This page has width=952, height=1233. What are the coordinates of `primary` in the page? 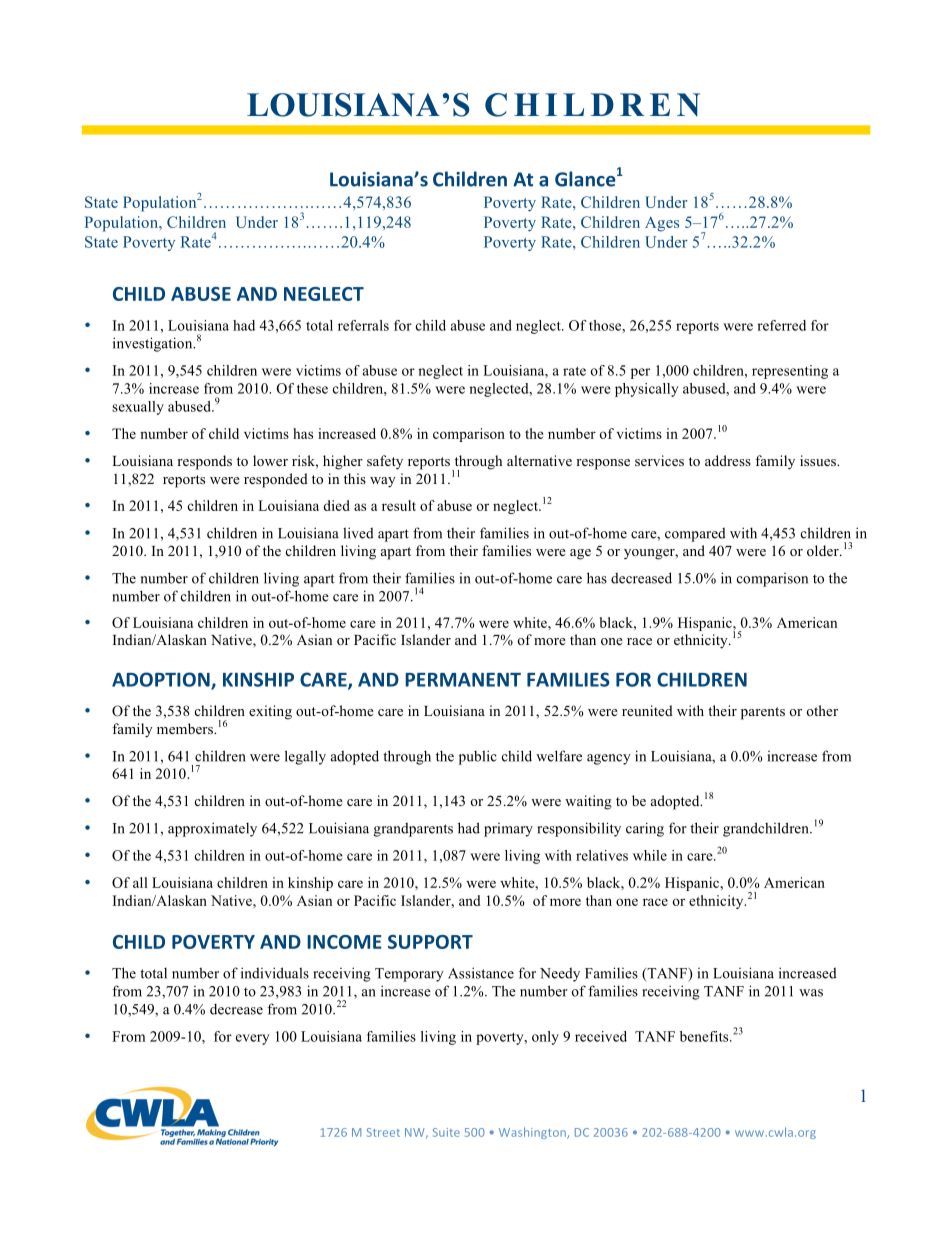 It's located at (508, 830).
